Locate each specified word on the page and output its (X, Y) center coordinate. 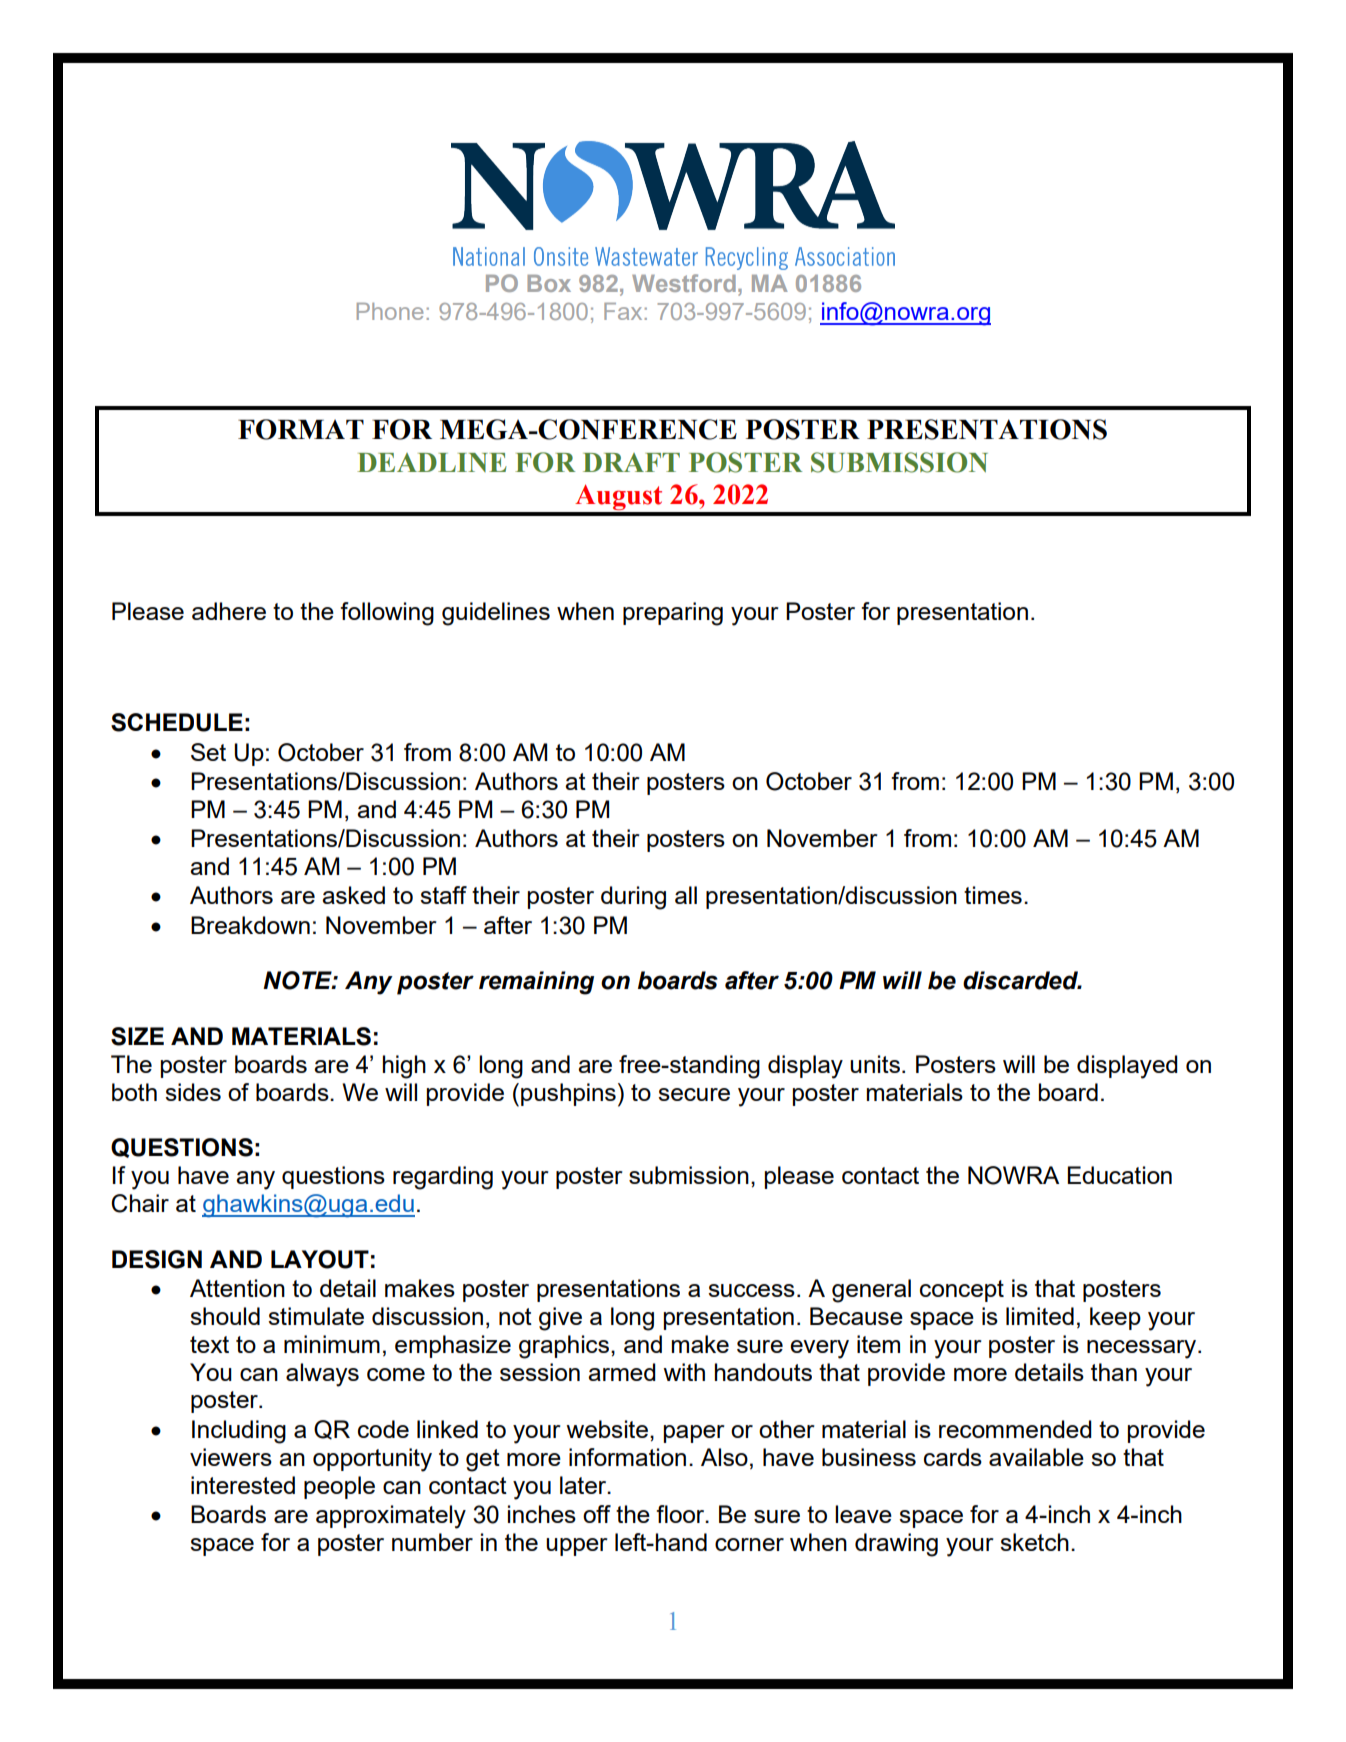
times (993, 895)
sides (193, 1092)
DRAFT (631, 462)
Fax (623, 311)
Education (1119, 1175)
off (597, 1514)
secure (694, 1094)
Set (208, 752)
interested (243, 1485)
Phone (390, 311)
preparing (673, 614)
